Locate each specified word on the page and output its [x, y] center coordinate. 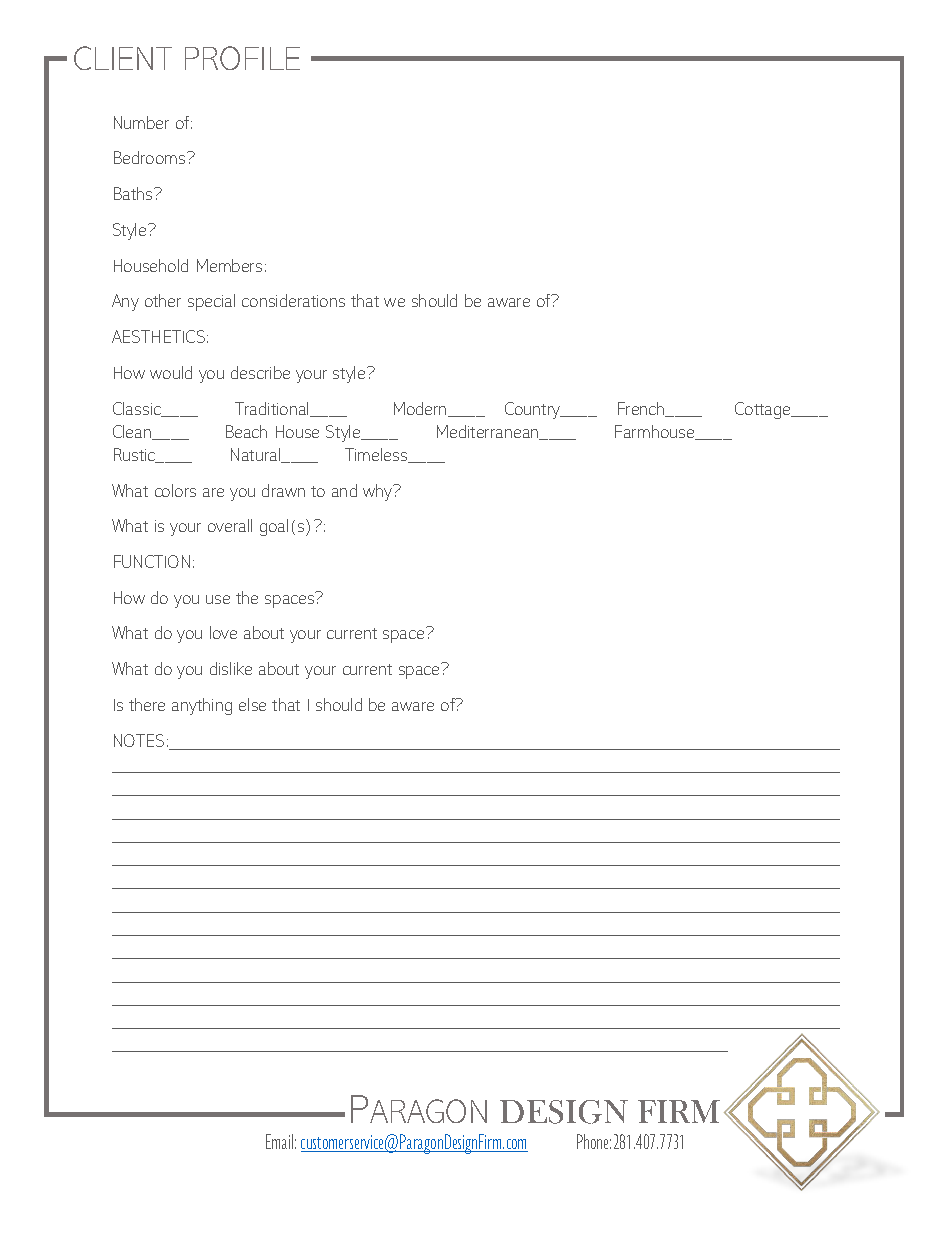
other [163, 300]
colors [175, 490]
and [344, 490]
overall [230, 525]
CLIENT [123, 58]
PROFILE [242, 58]
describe [260, 372]
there [147, 704]
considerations [293, 300]
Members [229, 265]
